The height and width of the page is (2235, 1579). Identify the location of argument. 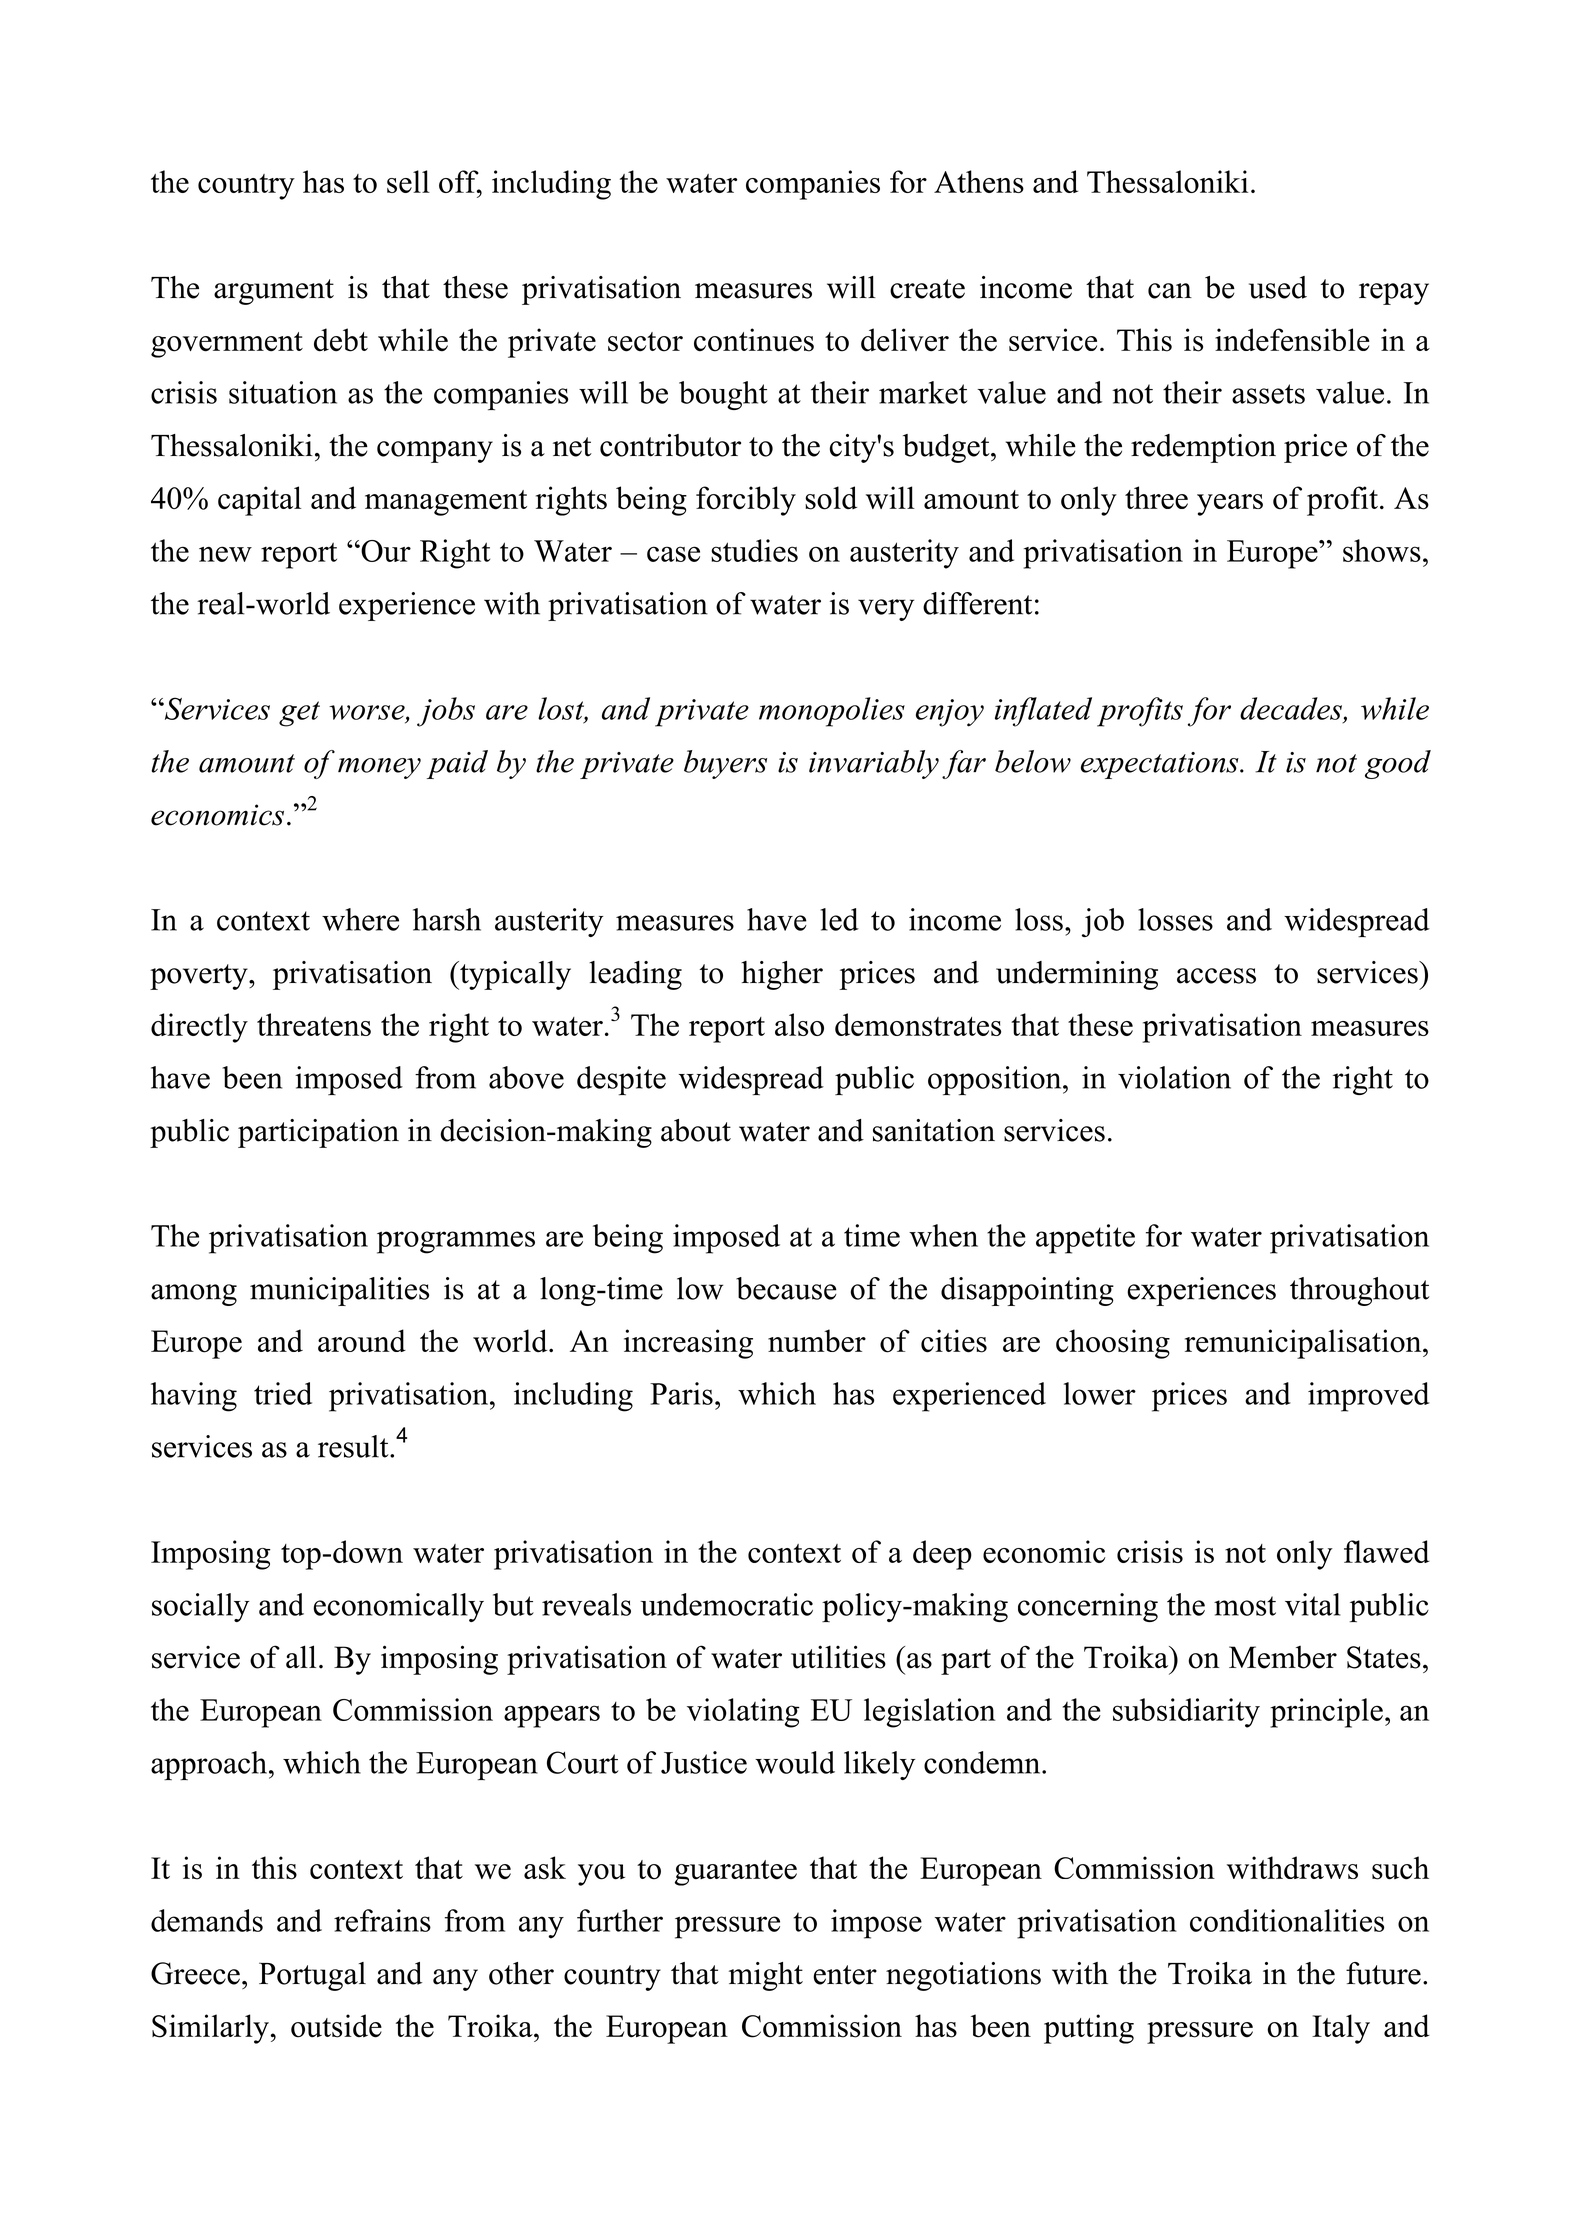
(274, 292).
